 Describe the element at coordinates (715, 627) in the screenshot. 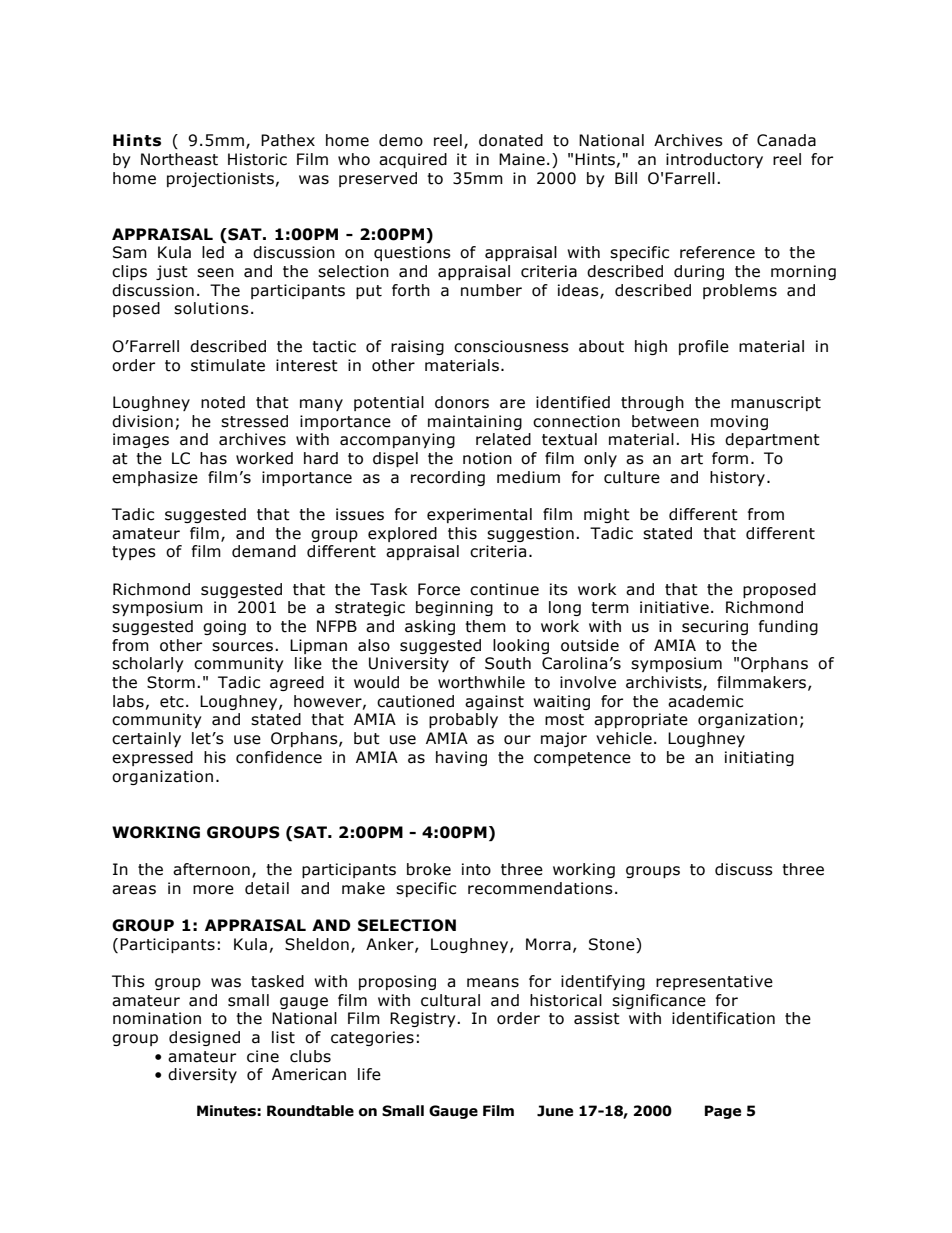

I see `securing` at that location.
